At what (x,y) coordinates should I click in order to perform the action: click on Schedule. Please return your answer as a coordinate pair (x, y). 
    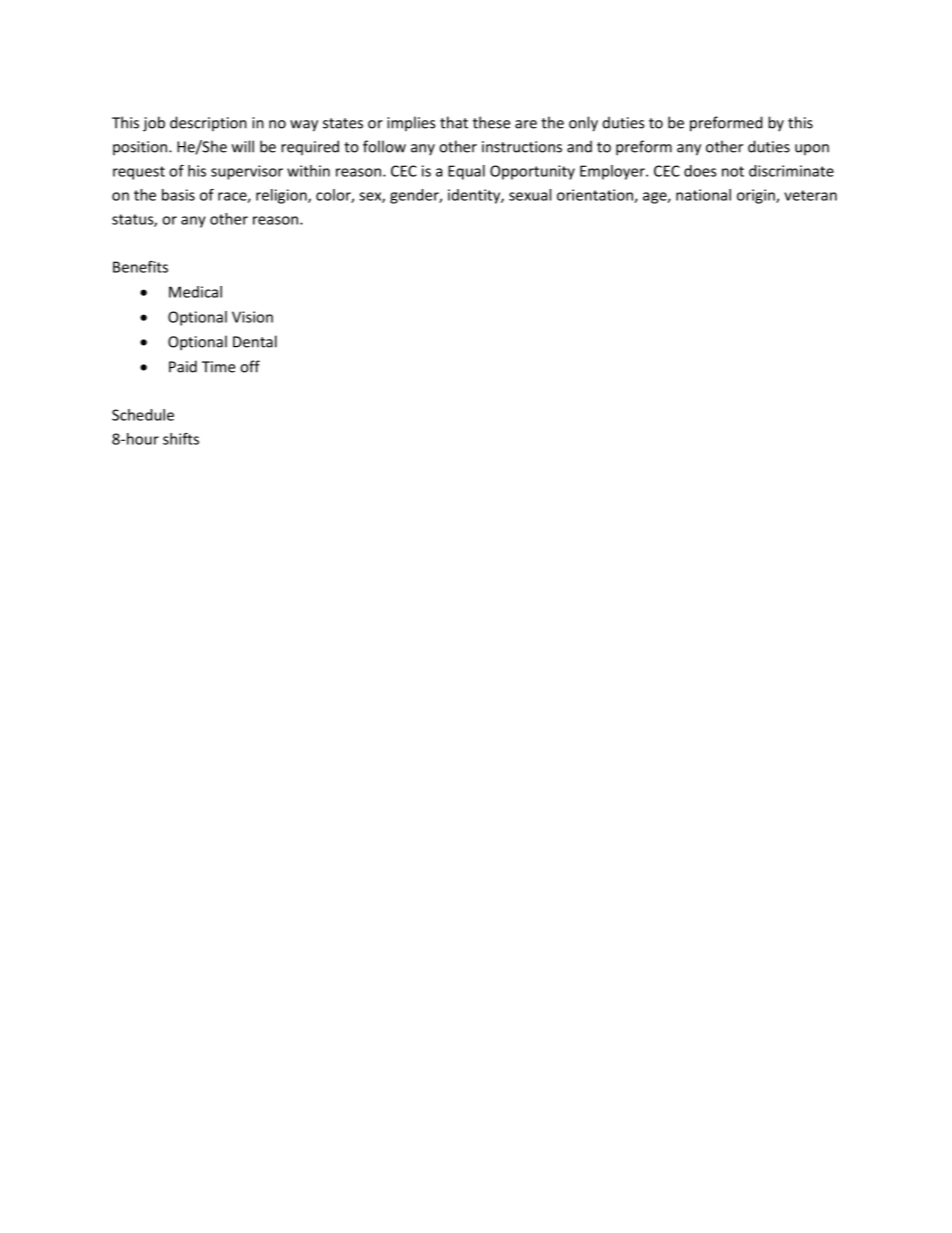
    Looking at the image, I should click on (143, 415).
